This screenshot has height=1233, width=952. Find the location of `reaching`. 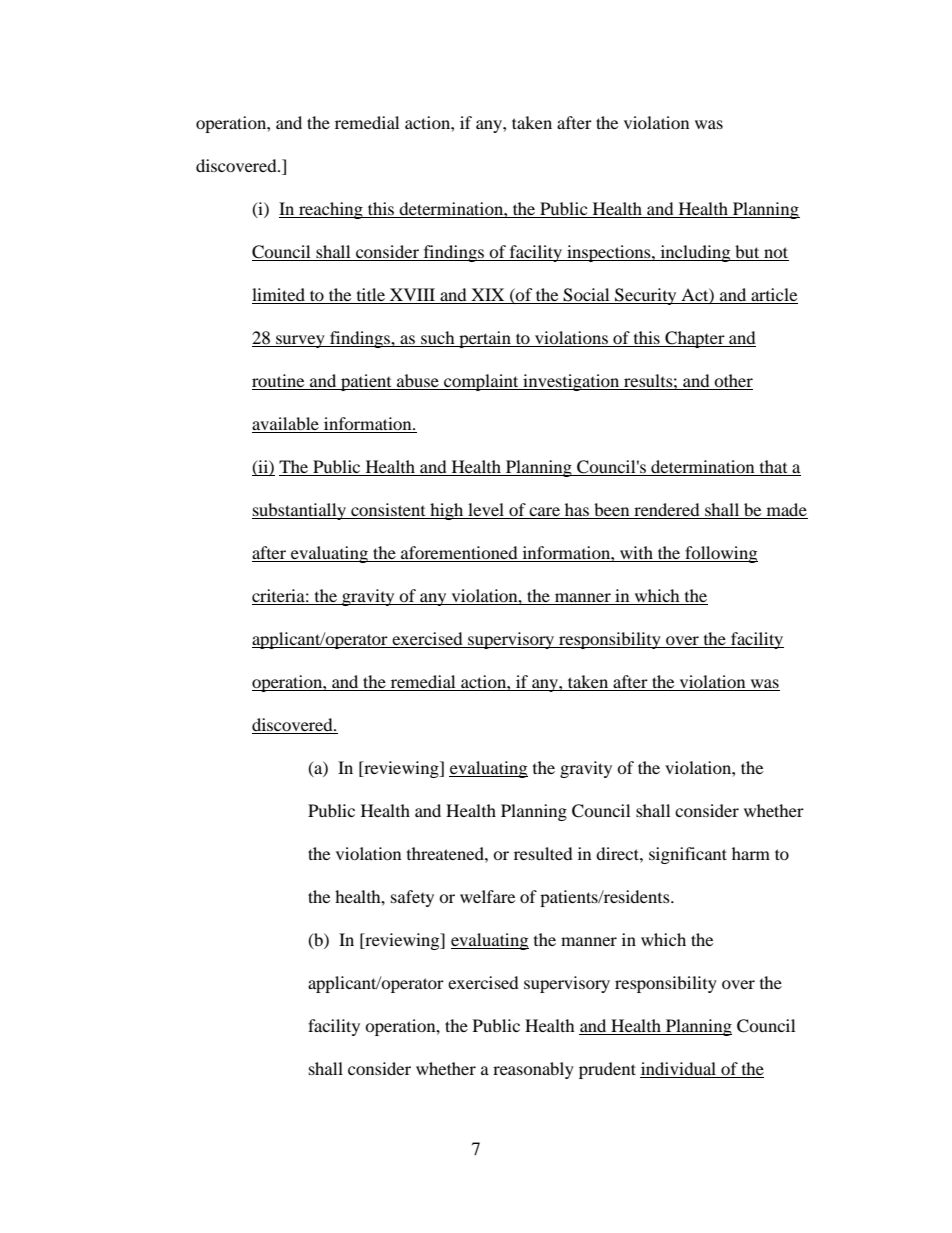

reaching is located at coordinates (331, 210).
